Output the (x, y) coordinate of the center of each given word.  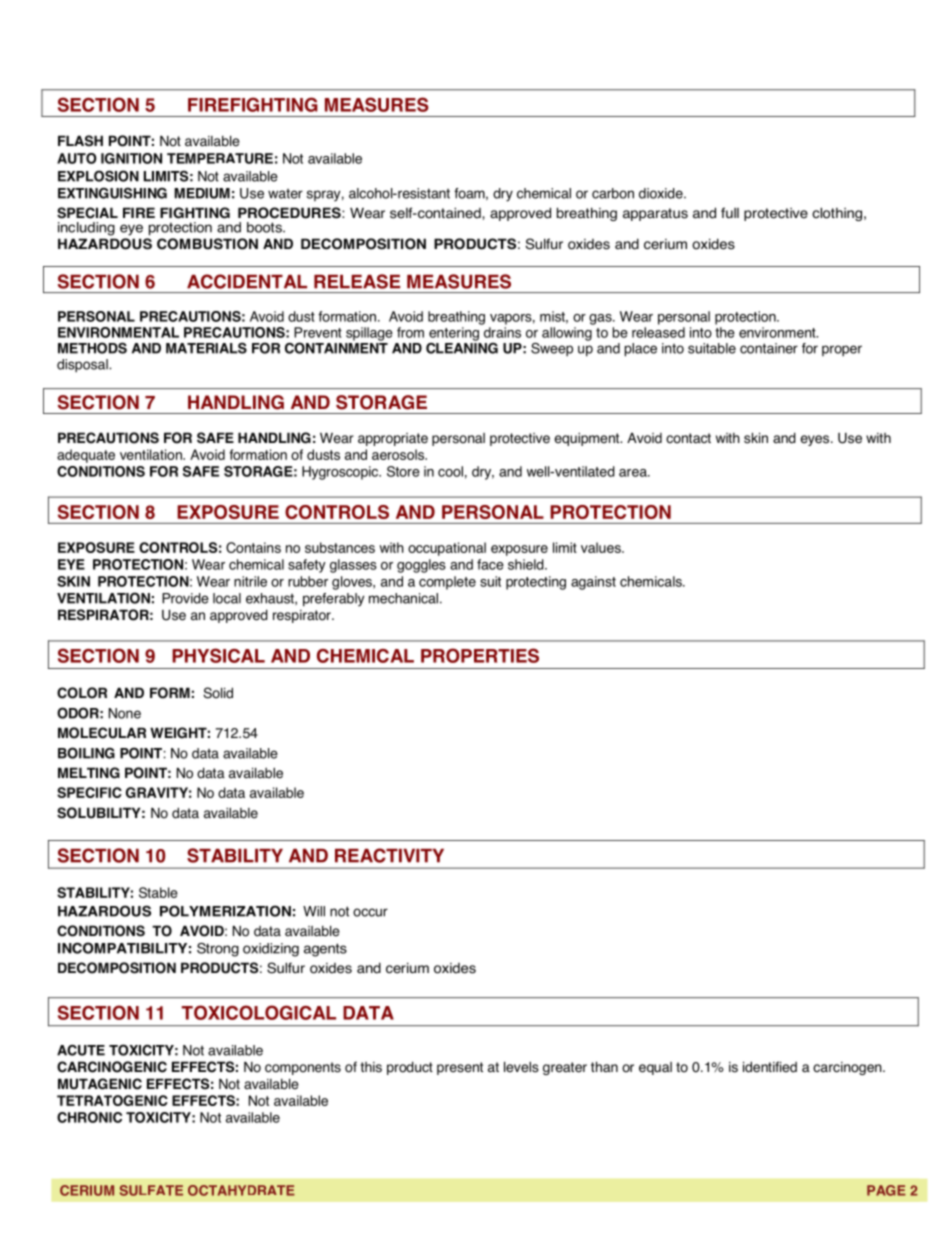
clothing (837, 214)
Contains (253, 547)
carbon (613, 193)
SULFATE (151, 1190)
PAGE (886, 1190)
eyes (816, 440)
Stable (158, 892)
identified (770, 1067)
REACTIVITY (389, 855)
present (460, 1068)
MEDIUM (202, 193)
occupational (447, 549)
